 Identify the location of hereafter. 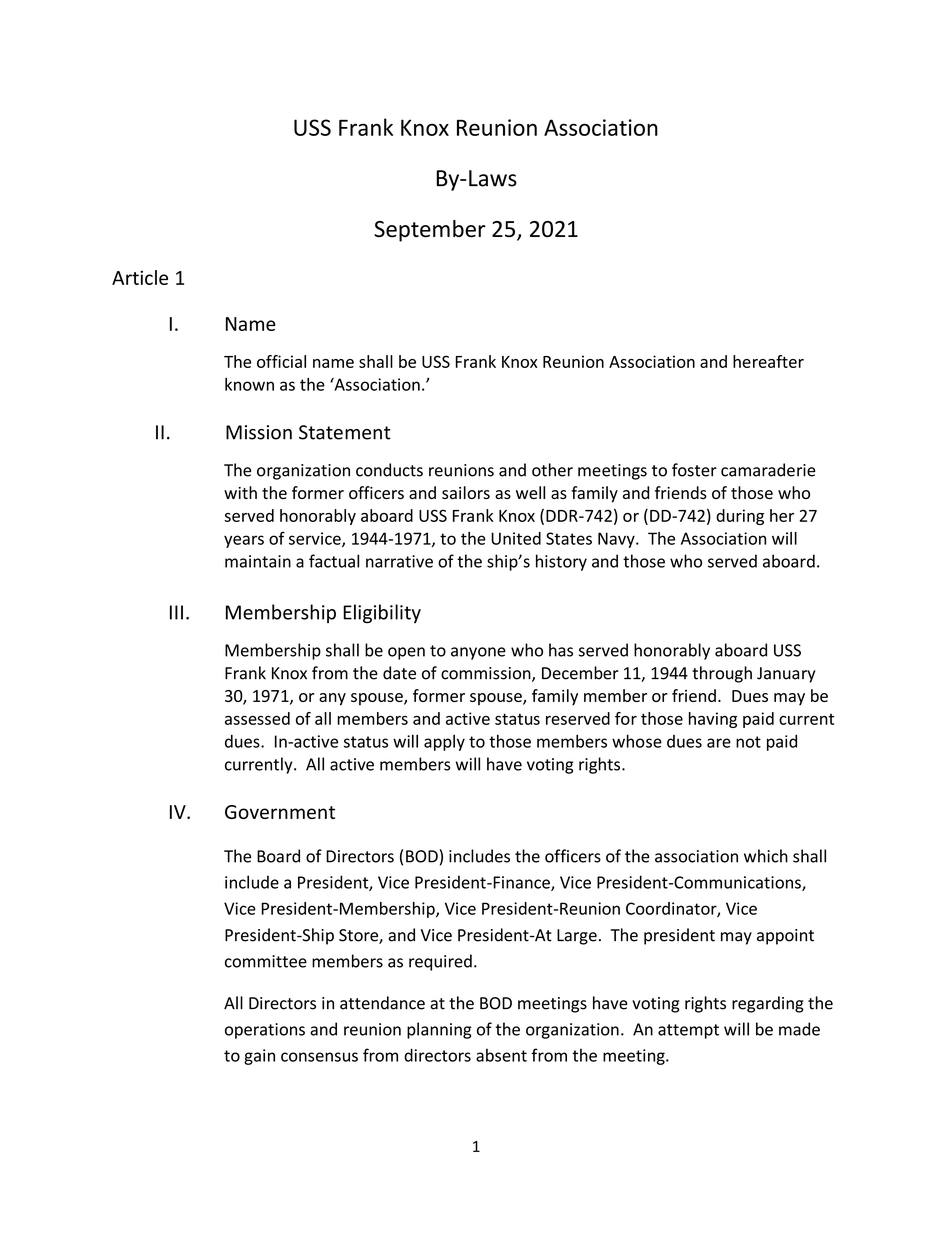
(768, 361).
